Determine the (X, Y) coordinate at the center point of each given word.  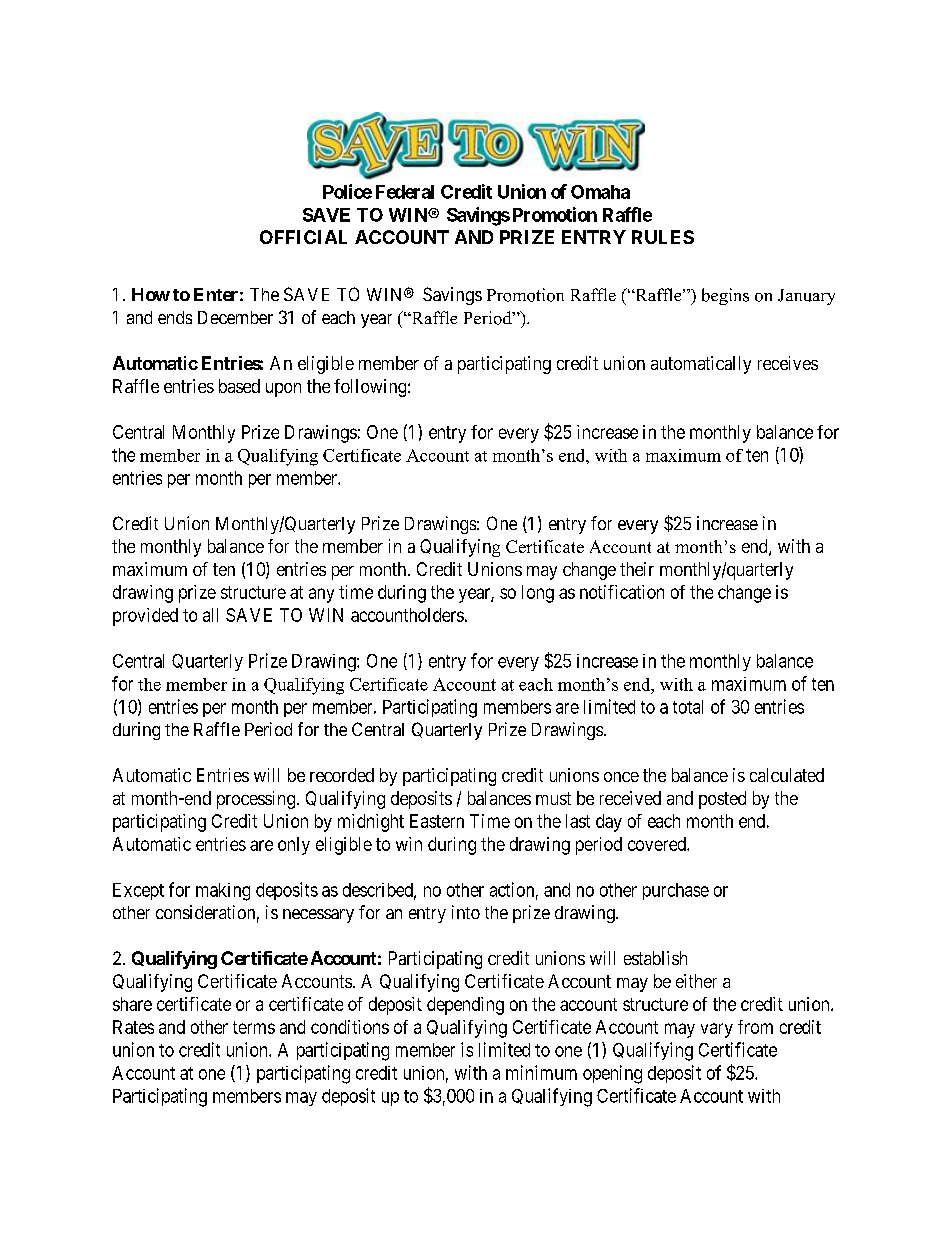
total (688, 707)
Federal (405, 192)
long (538, 594)
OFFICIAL (303, 237)
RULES (663, 237)
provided (145, 617)
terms (254, 1027)
